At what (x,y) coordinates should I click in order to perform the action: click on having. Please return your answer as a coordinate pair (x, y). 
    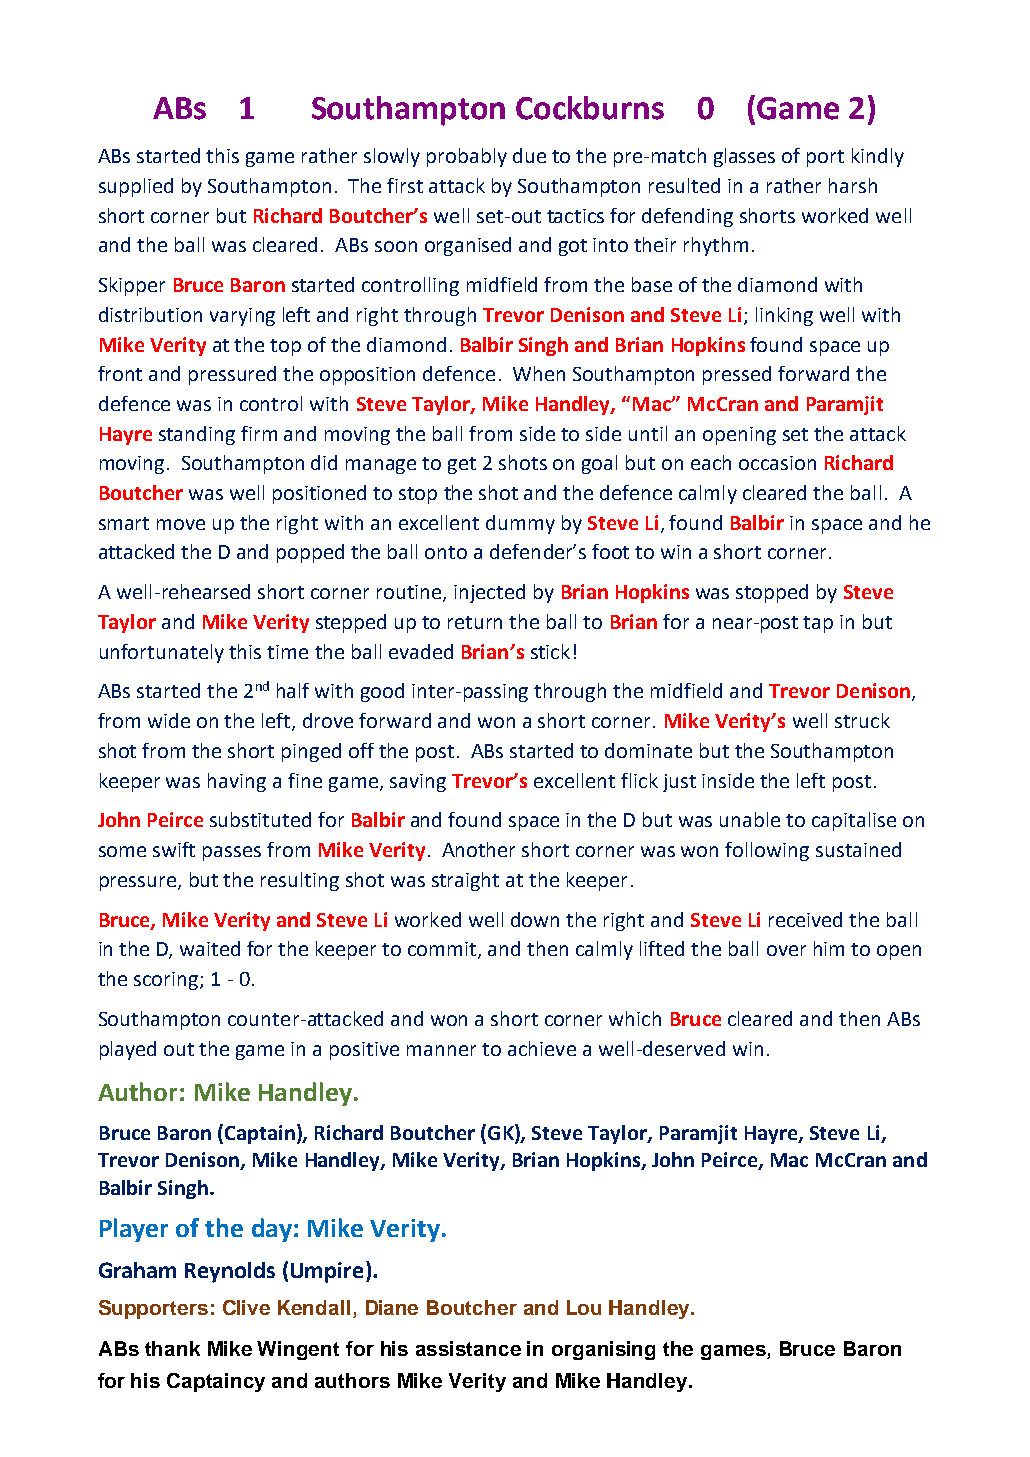
    Looking at the image, I should click on (237, 782).
